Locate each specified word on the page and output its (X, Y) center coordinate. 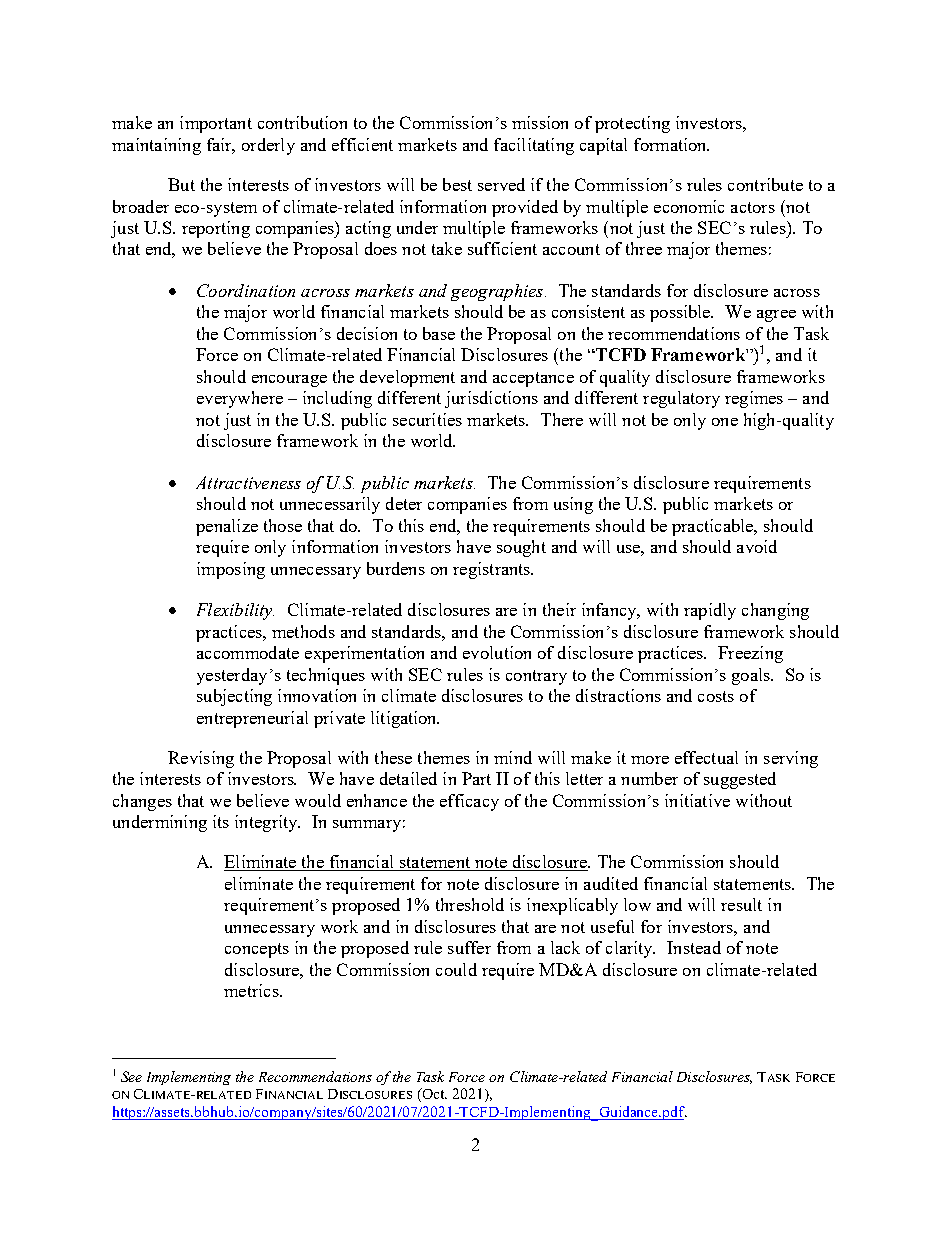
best (457, 184)
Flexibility (235, 611)
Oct (433, 1095)
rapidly (710, 611)
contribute (765, 184)
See (131, 1076)
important (216, 124)
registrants (493, 570)
